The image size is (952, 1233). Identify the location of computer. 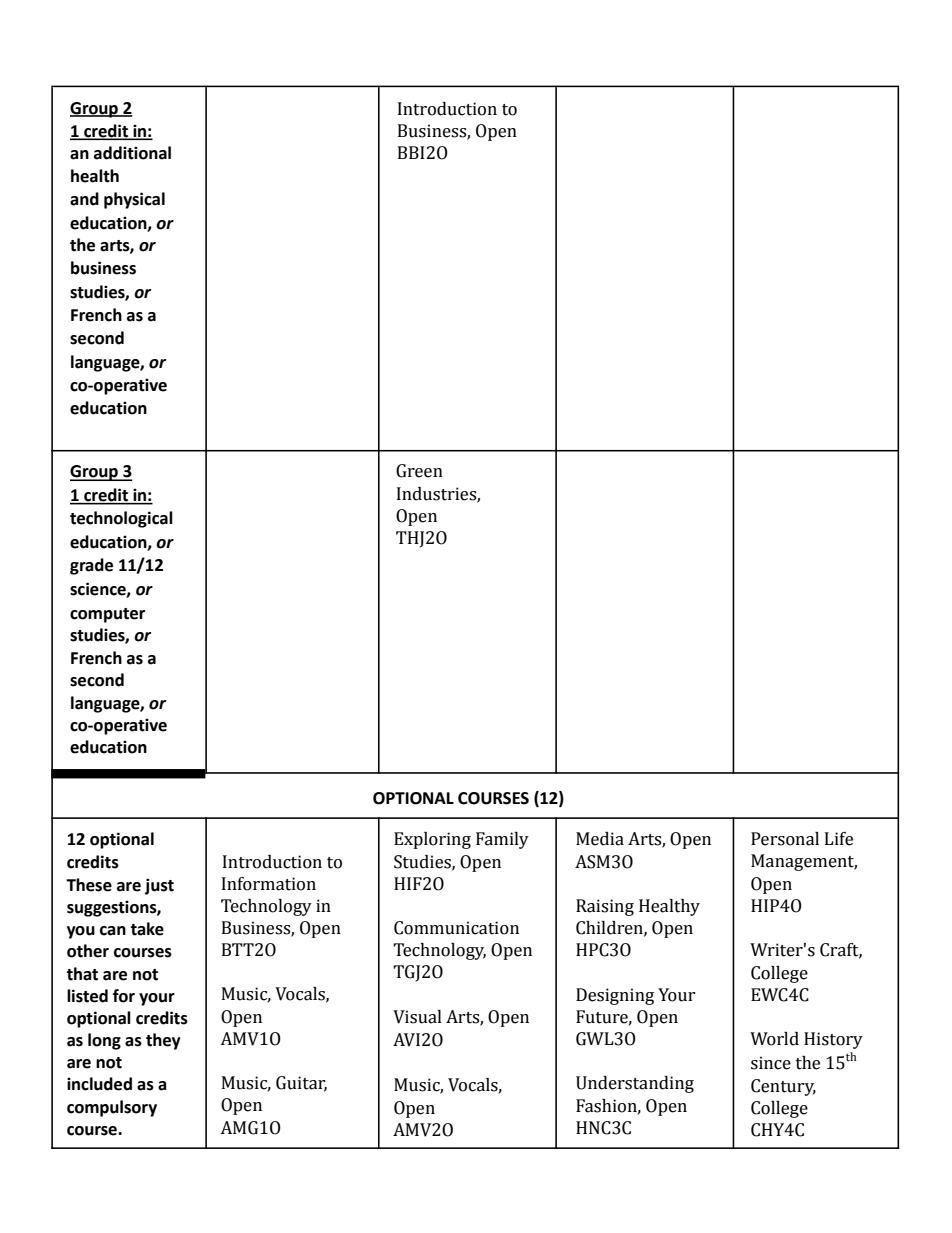
(107, 615).
